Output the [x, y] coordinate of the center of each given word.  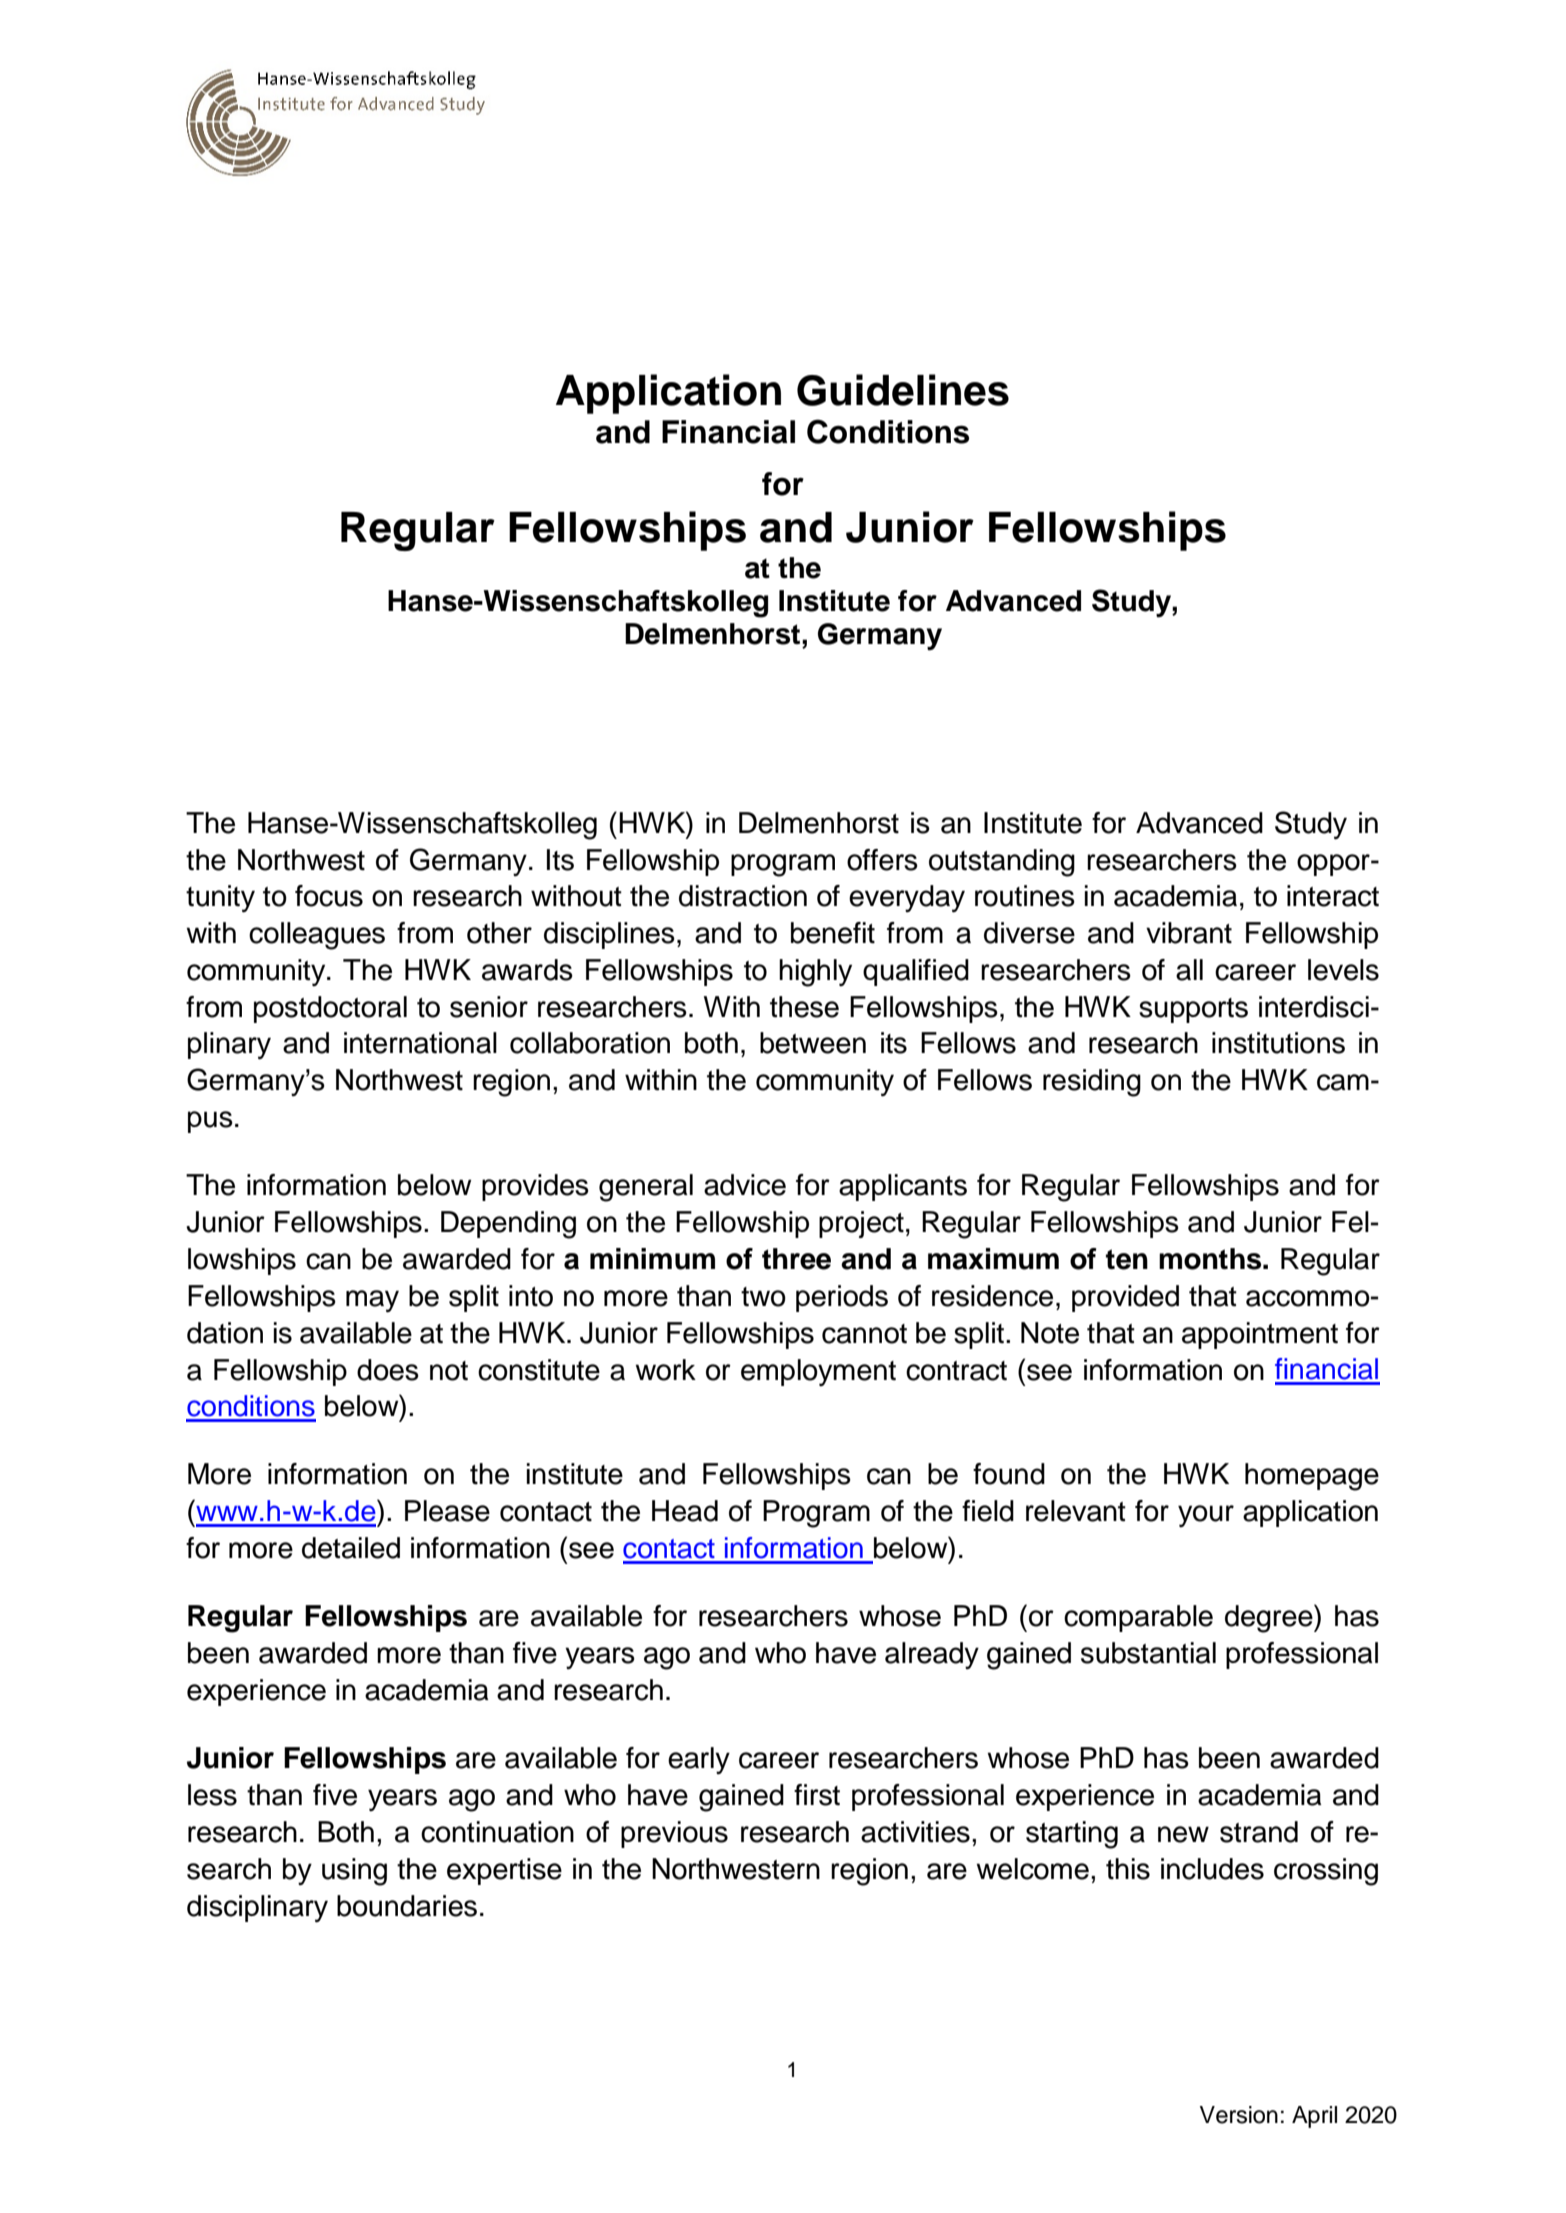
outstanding [1002, 863]
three [796, 1259]
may [372, 1301]
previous [674, 1834]
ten [1127, 1259]
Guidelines [903, 390]
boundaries [407, 1906]
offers [882, 860]
